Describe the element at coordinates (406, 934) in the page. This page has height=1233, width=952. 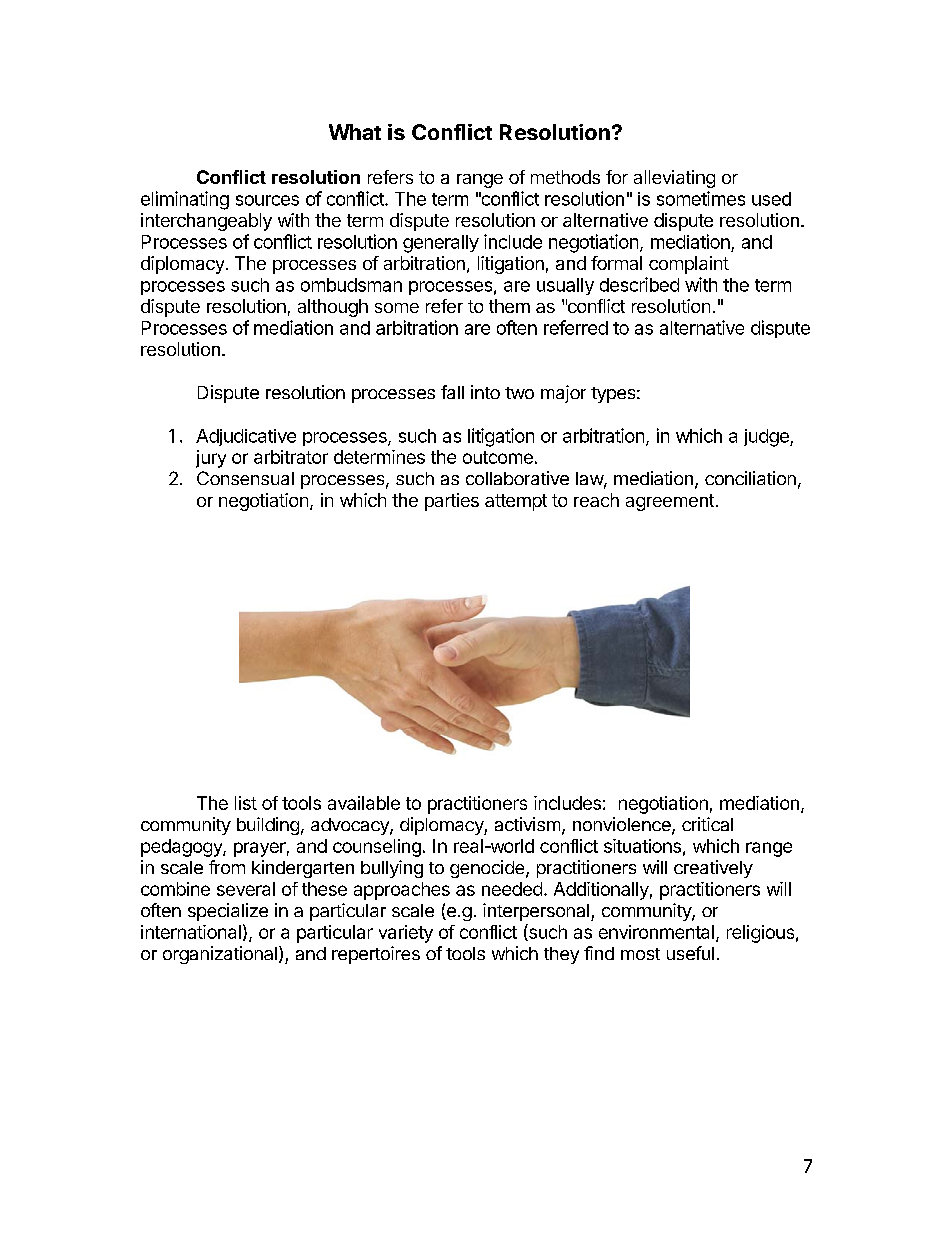
I see `variety` at that location.
